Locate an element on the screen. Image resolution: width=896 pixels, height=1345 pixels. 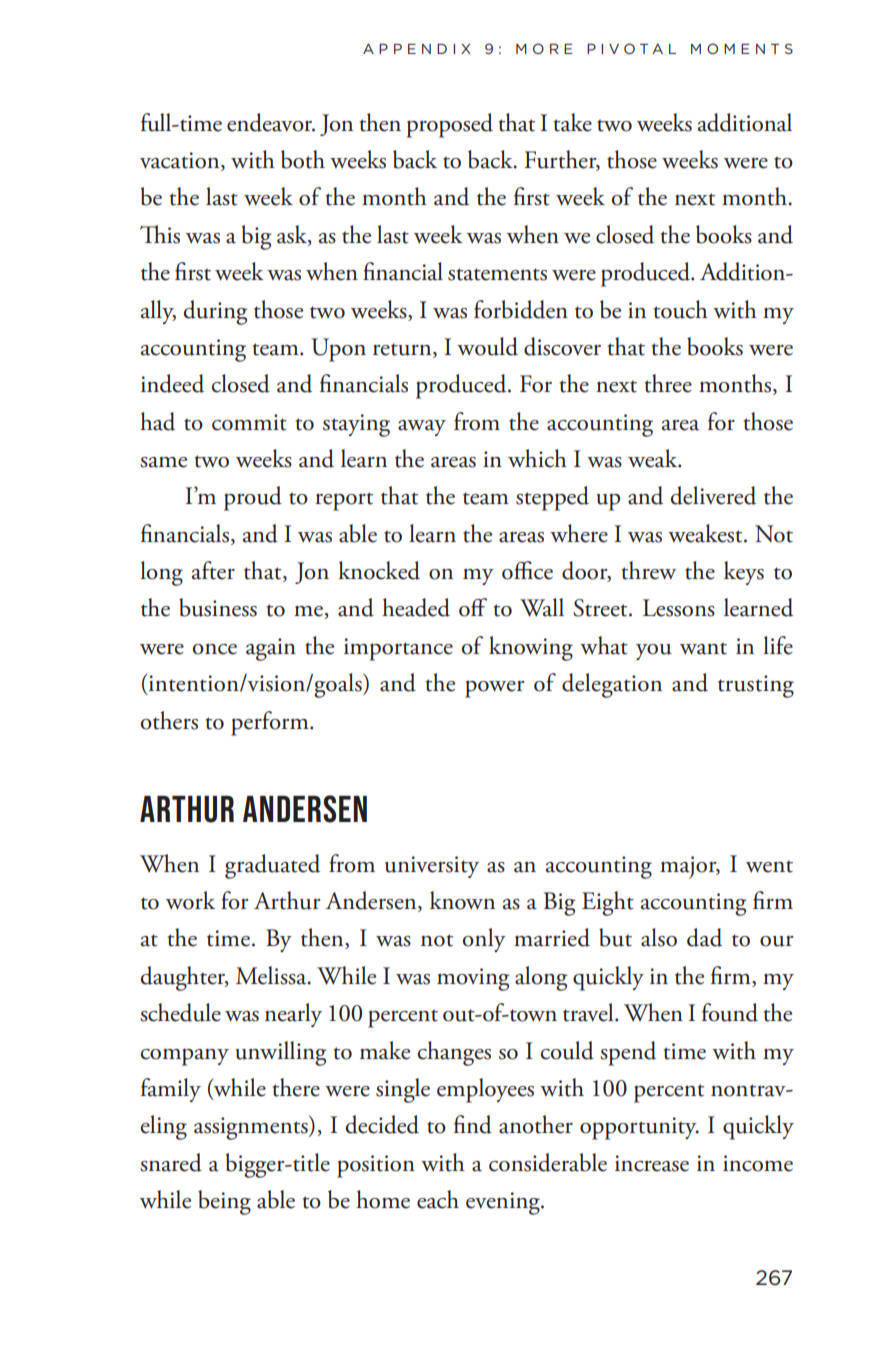
once is located at coordinates (215, 649).
